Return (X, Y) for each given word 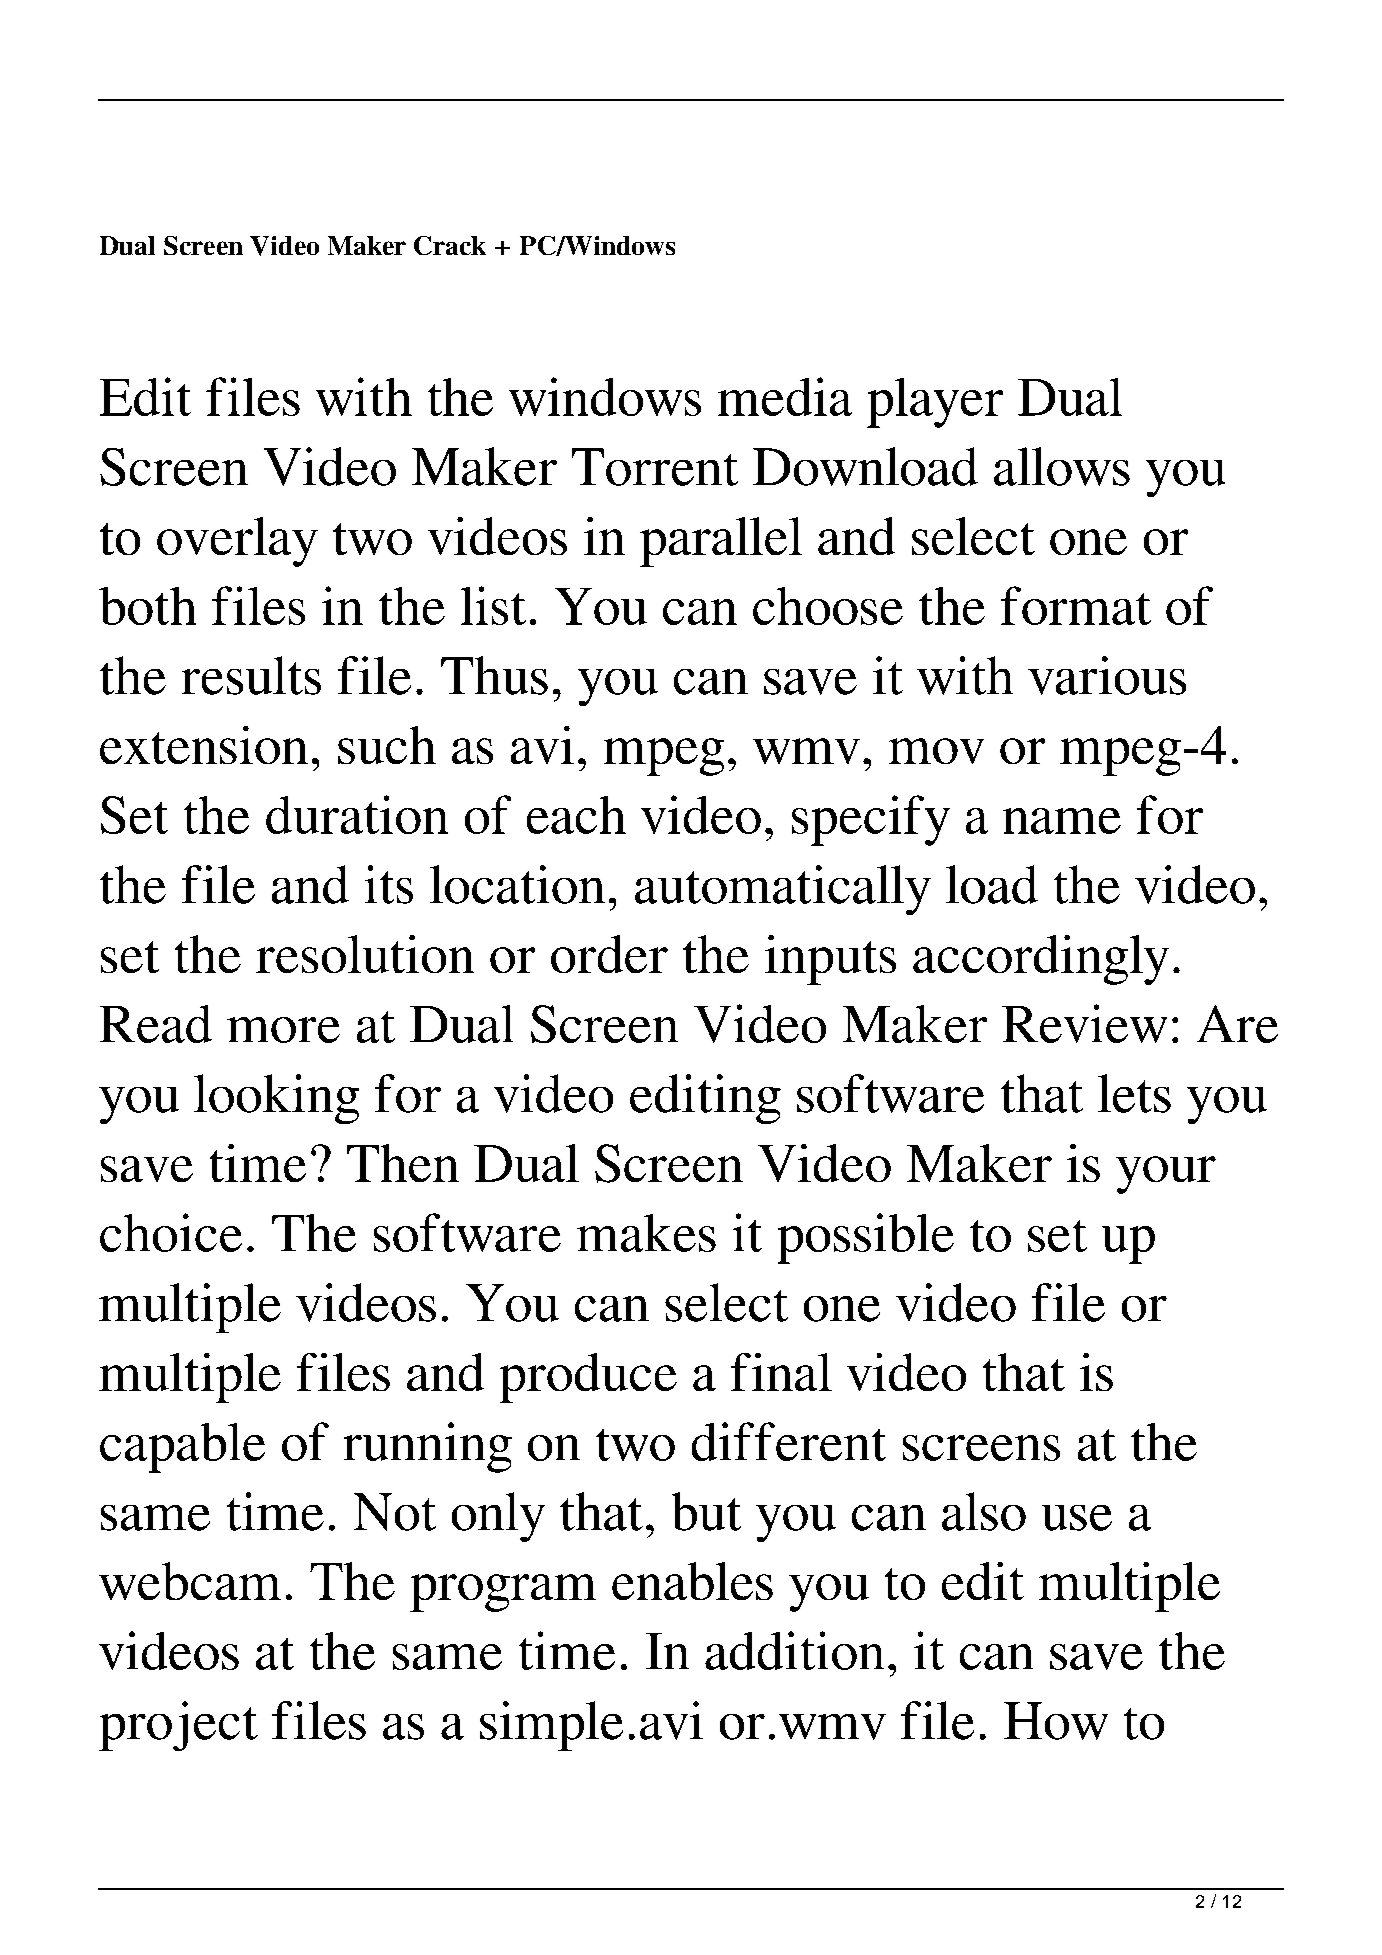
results (251, 675)
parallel (721, 542)
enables (692, 1581)
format (1076, 605)
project (178, 1726)
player (935, 403)
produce (588, 1378)
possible (866, 1238)
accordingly (1041, 960)
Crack (450, 245)
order (609, 954)
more (283, 1030)
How (1056, 1721)
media (785, 396)
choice (171, 1232)
